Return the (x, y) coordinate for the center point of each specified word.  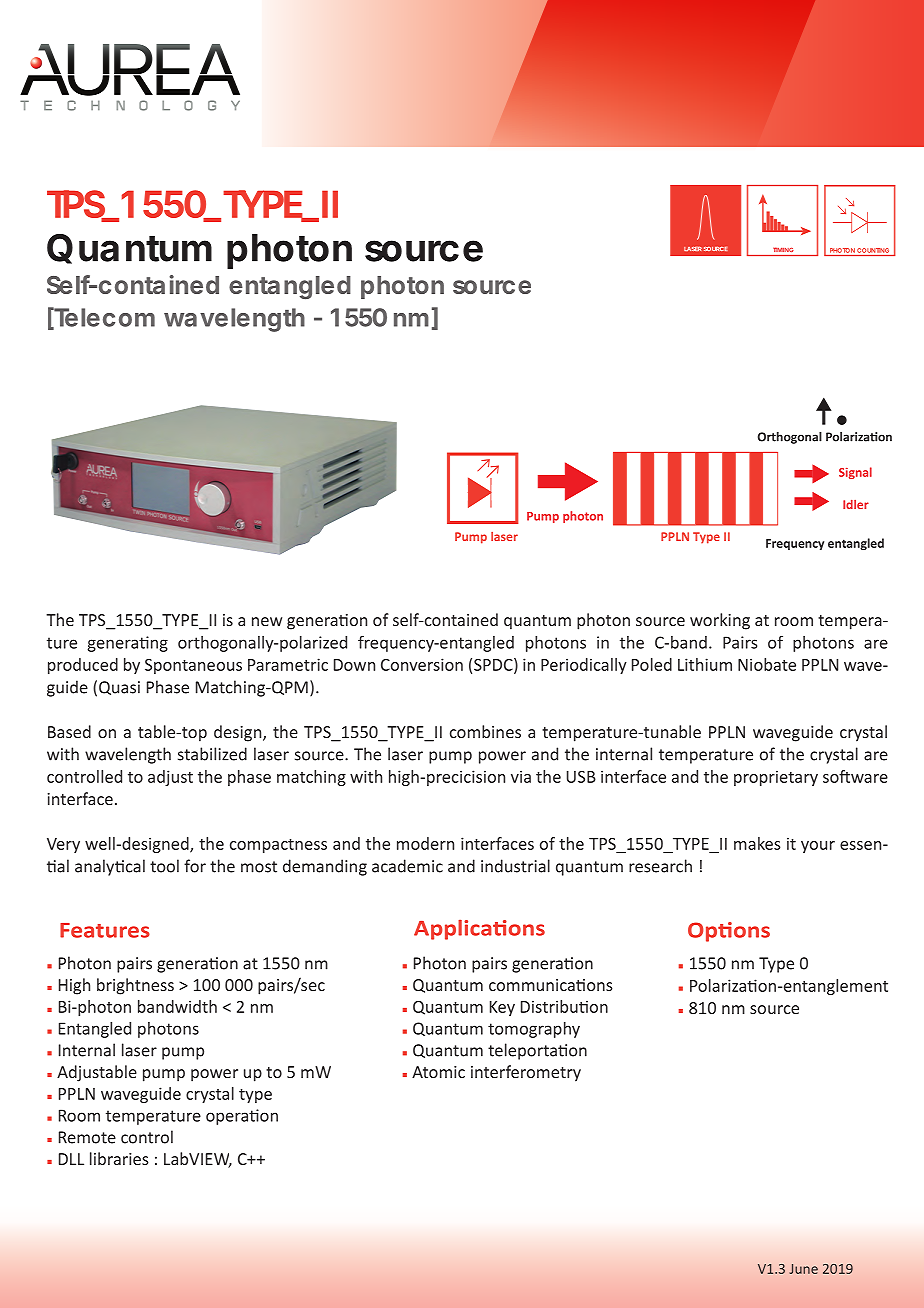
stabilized (212, 754)
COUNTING (873, 250)
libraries (119, 1158)
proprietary (776, 778)
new (267, 621)
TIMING (783, 250)
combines (485, 731)
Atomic (438, 1072)
